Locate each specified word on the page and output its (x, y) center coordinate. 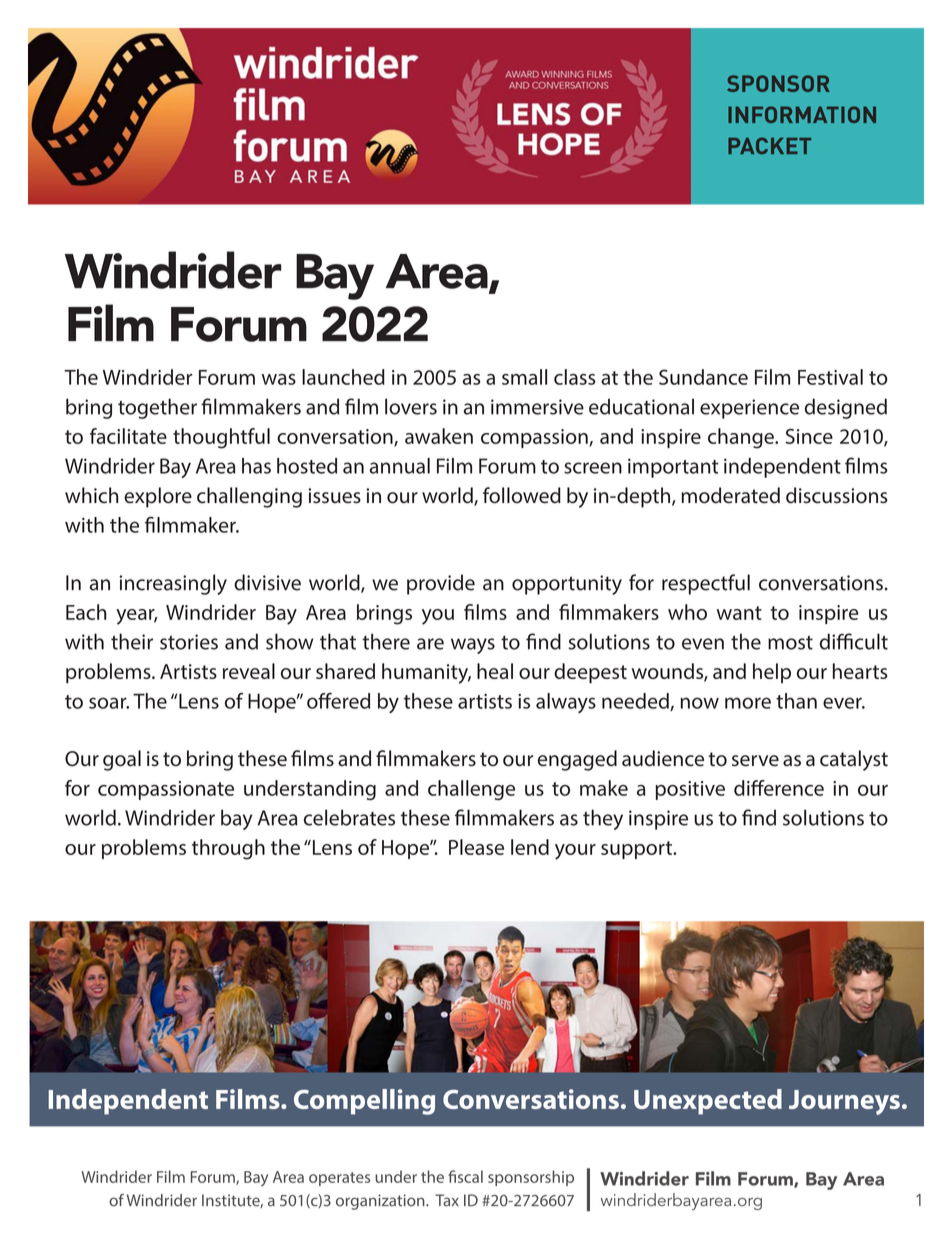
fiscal (465, 1176)
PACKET (769, 145)
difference (779, 788)
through (228, 849)
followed (522, 495)
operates (339, 1179)
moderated (730, 495)
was (279, 379)
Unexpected (708, 1102)
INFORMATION (802, 114)
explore (158, 497)
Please (476, 847)
